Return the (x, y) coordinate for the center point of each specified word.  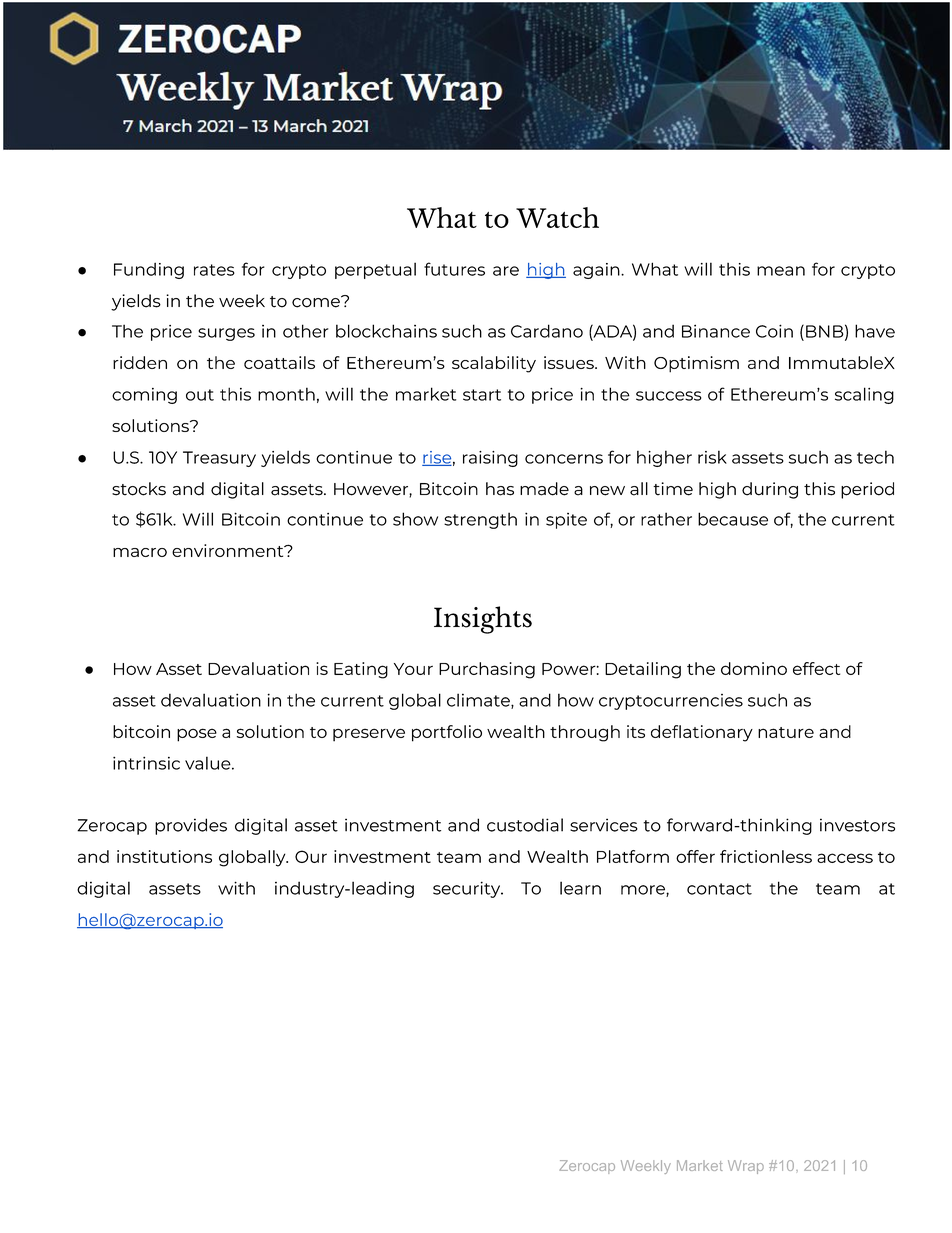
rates (214, 270)
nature (786, 732)
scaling (864, 395)
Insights (483, 620)
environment (229, 550)
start (482, 395)
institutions (164, 856)
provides (191, 826)
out (200, 395)
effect (816, 668)
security (468, 889)
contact (719, 889)
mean (781, 271)
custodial (525, 825)
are (506, 271)
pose (197, 735)
